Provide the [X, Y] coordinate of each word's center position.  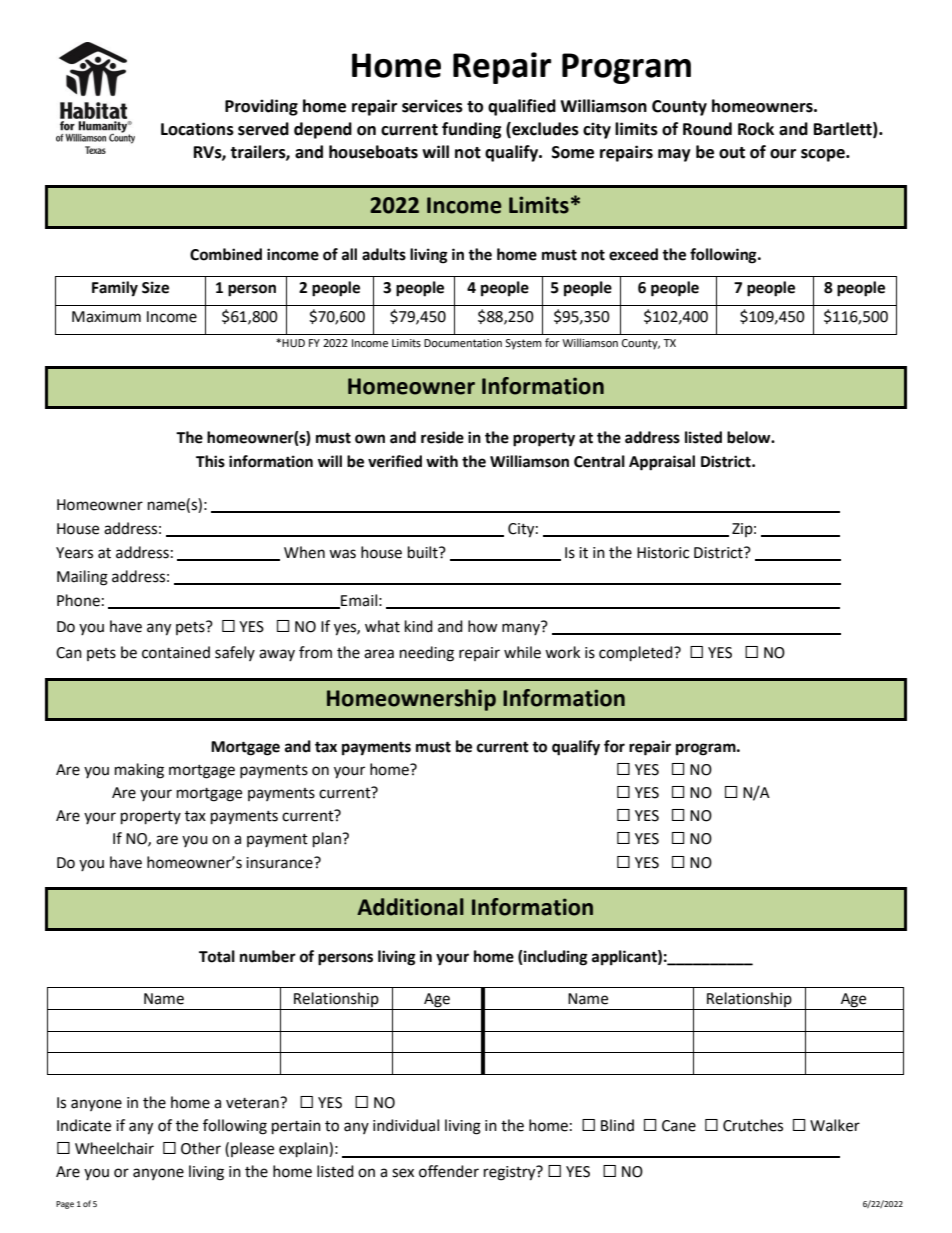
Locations [197, 129]
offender [449, 1171]
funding [472, 130]
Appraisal [662, 463]
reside [442, 437]
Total [217, 956]
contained [176, 652]
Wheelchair [114, 1148]
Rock [756, 129]
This [210, 461]
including [555, 958]
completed [637, 654]
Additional [410, 907]
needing [427, 654]
